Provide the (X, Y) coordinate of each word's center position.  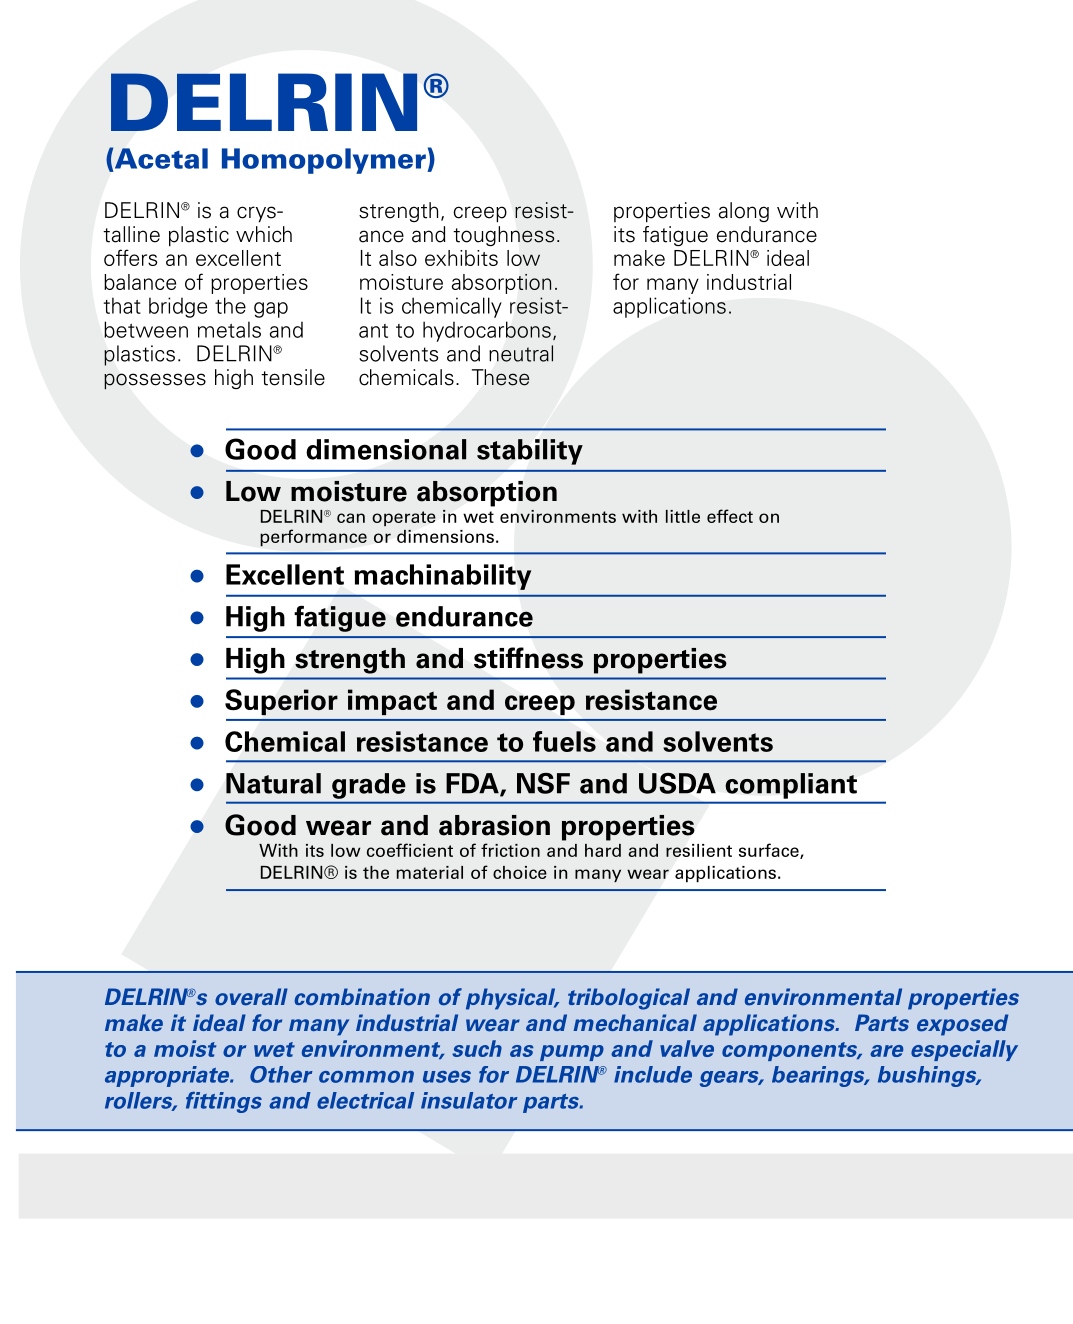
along (744, 212)
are (886, 1051)
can (351, 518)
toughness (504, 236)
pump (572, 1053)
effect (730, 516)
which (264, 234)
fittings (224, 1102)
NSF (543, 783)
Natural (273, 783)
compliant (791, 786)
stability (530, 452)
